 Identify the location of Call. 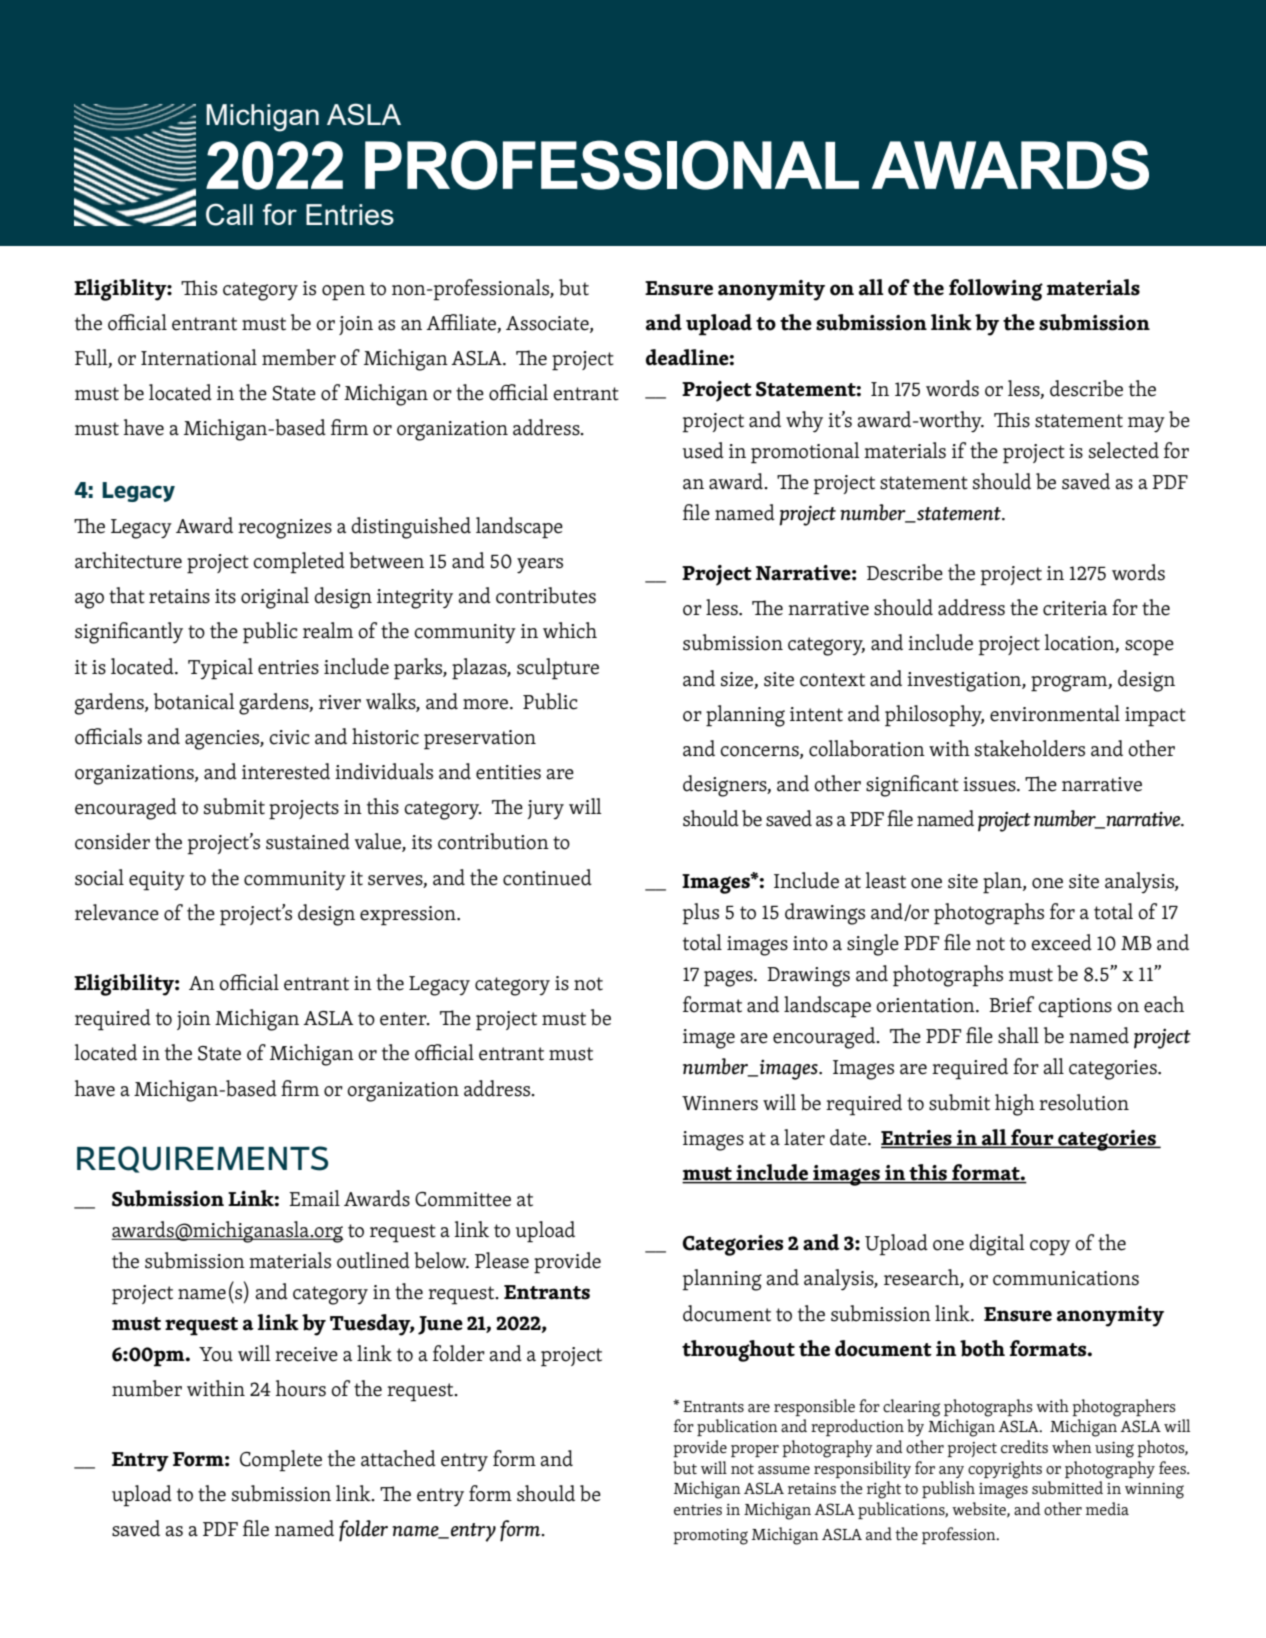
(229, 214).
